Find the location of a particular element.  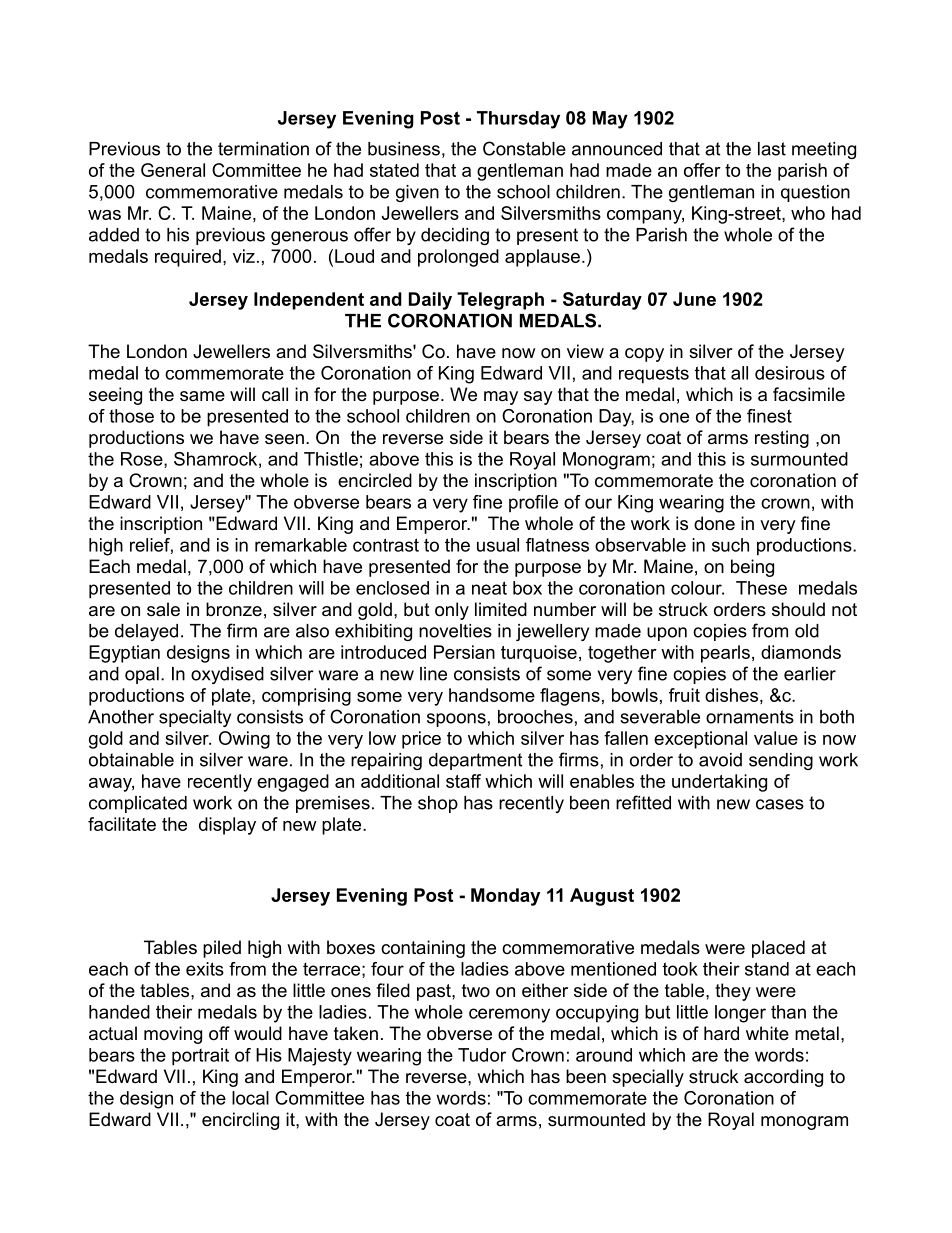

General is located at coordinates (173, 170).
